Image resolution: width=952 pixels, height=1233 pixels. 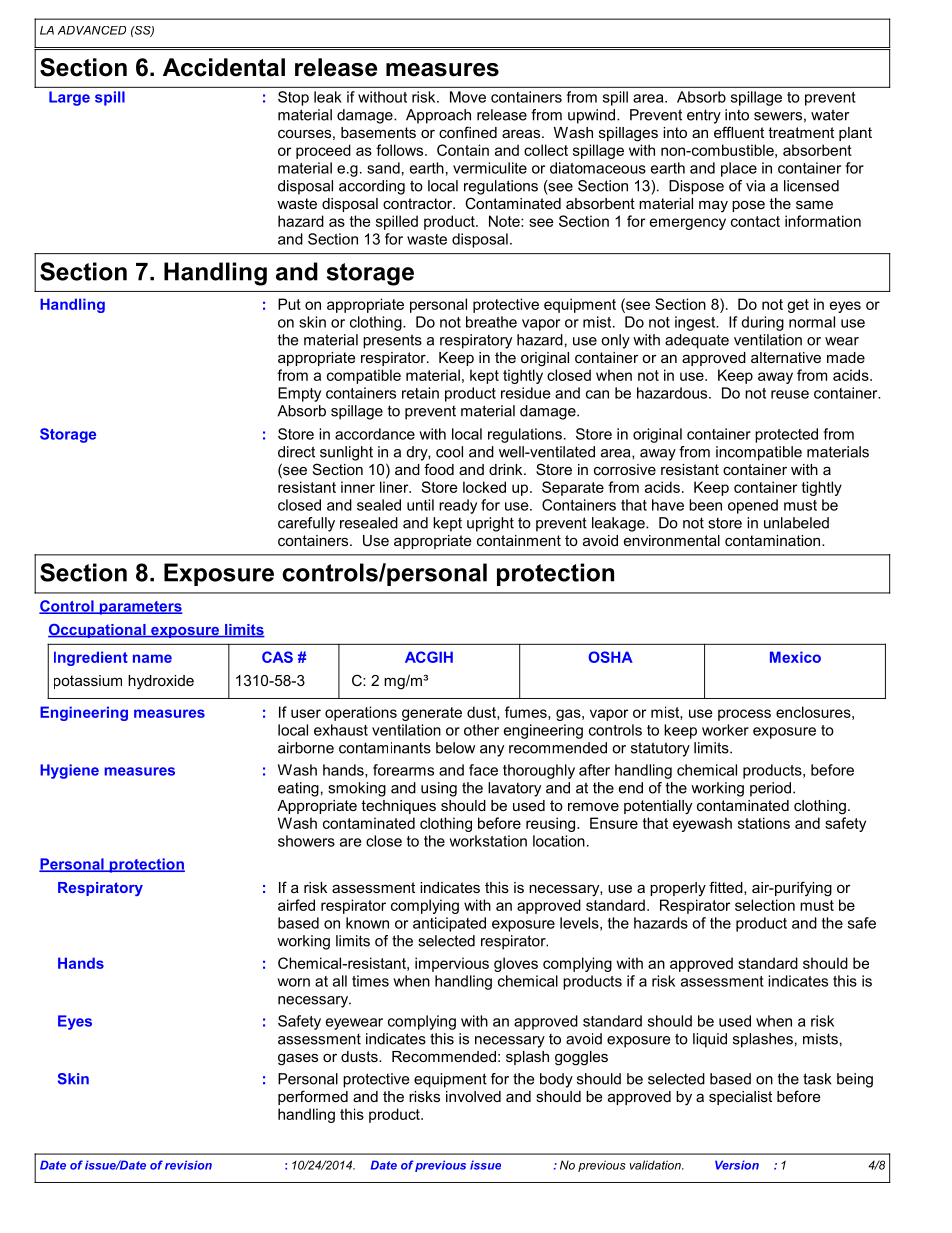 What do you see at coordinates (740, 1098) in the screenshot?
I see `specialist` at bounding box center [740, 1098].
